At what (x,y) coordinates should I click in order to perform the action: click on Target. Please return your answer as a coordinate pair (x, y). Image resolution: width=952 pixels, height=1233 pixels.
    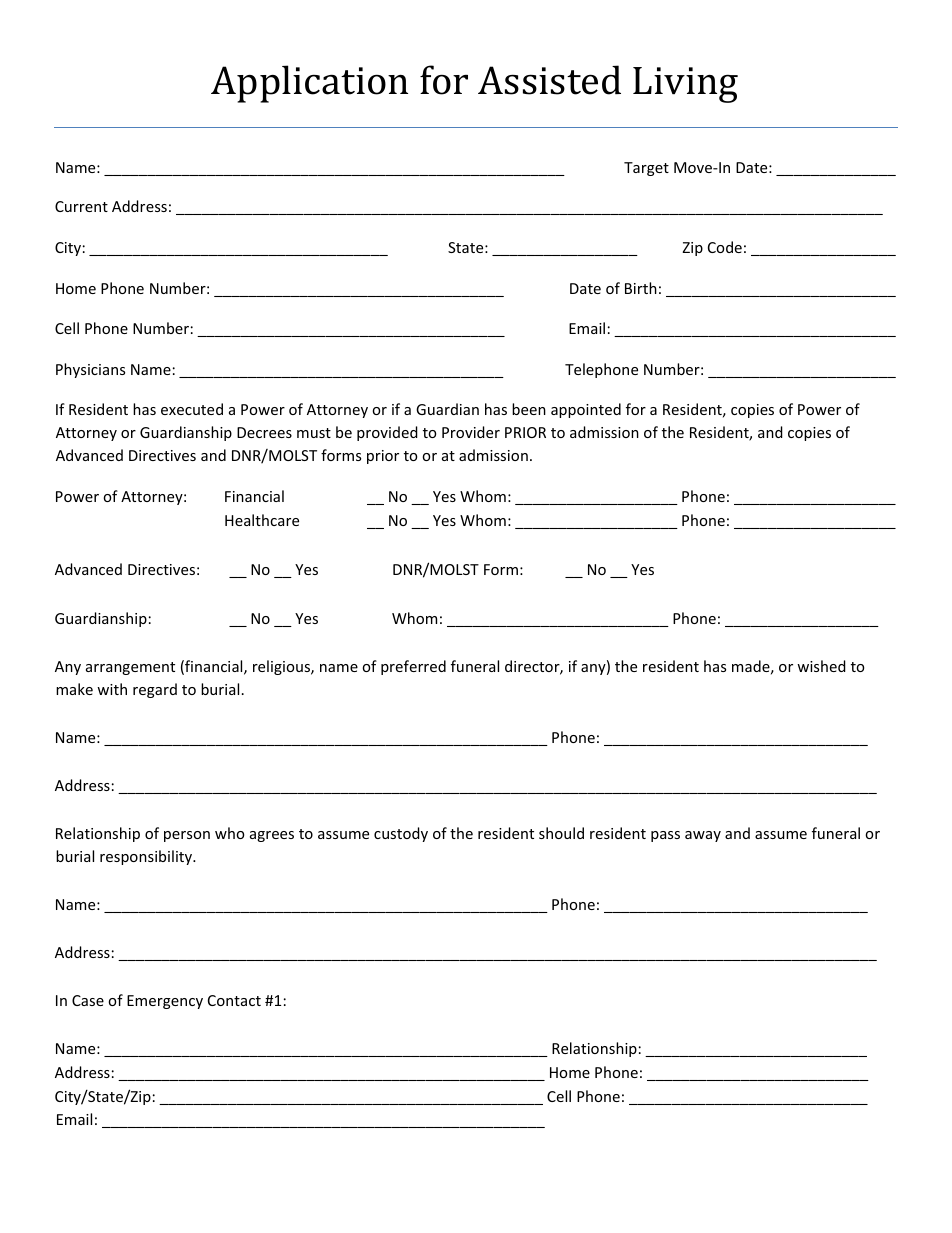
    Looking at the image, I should click on (646, 169).
